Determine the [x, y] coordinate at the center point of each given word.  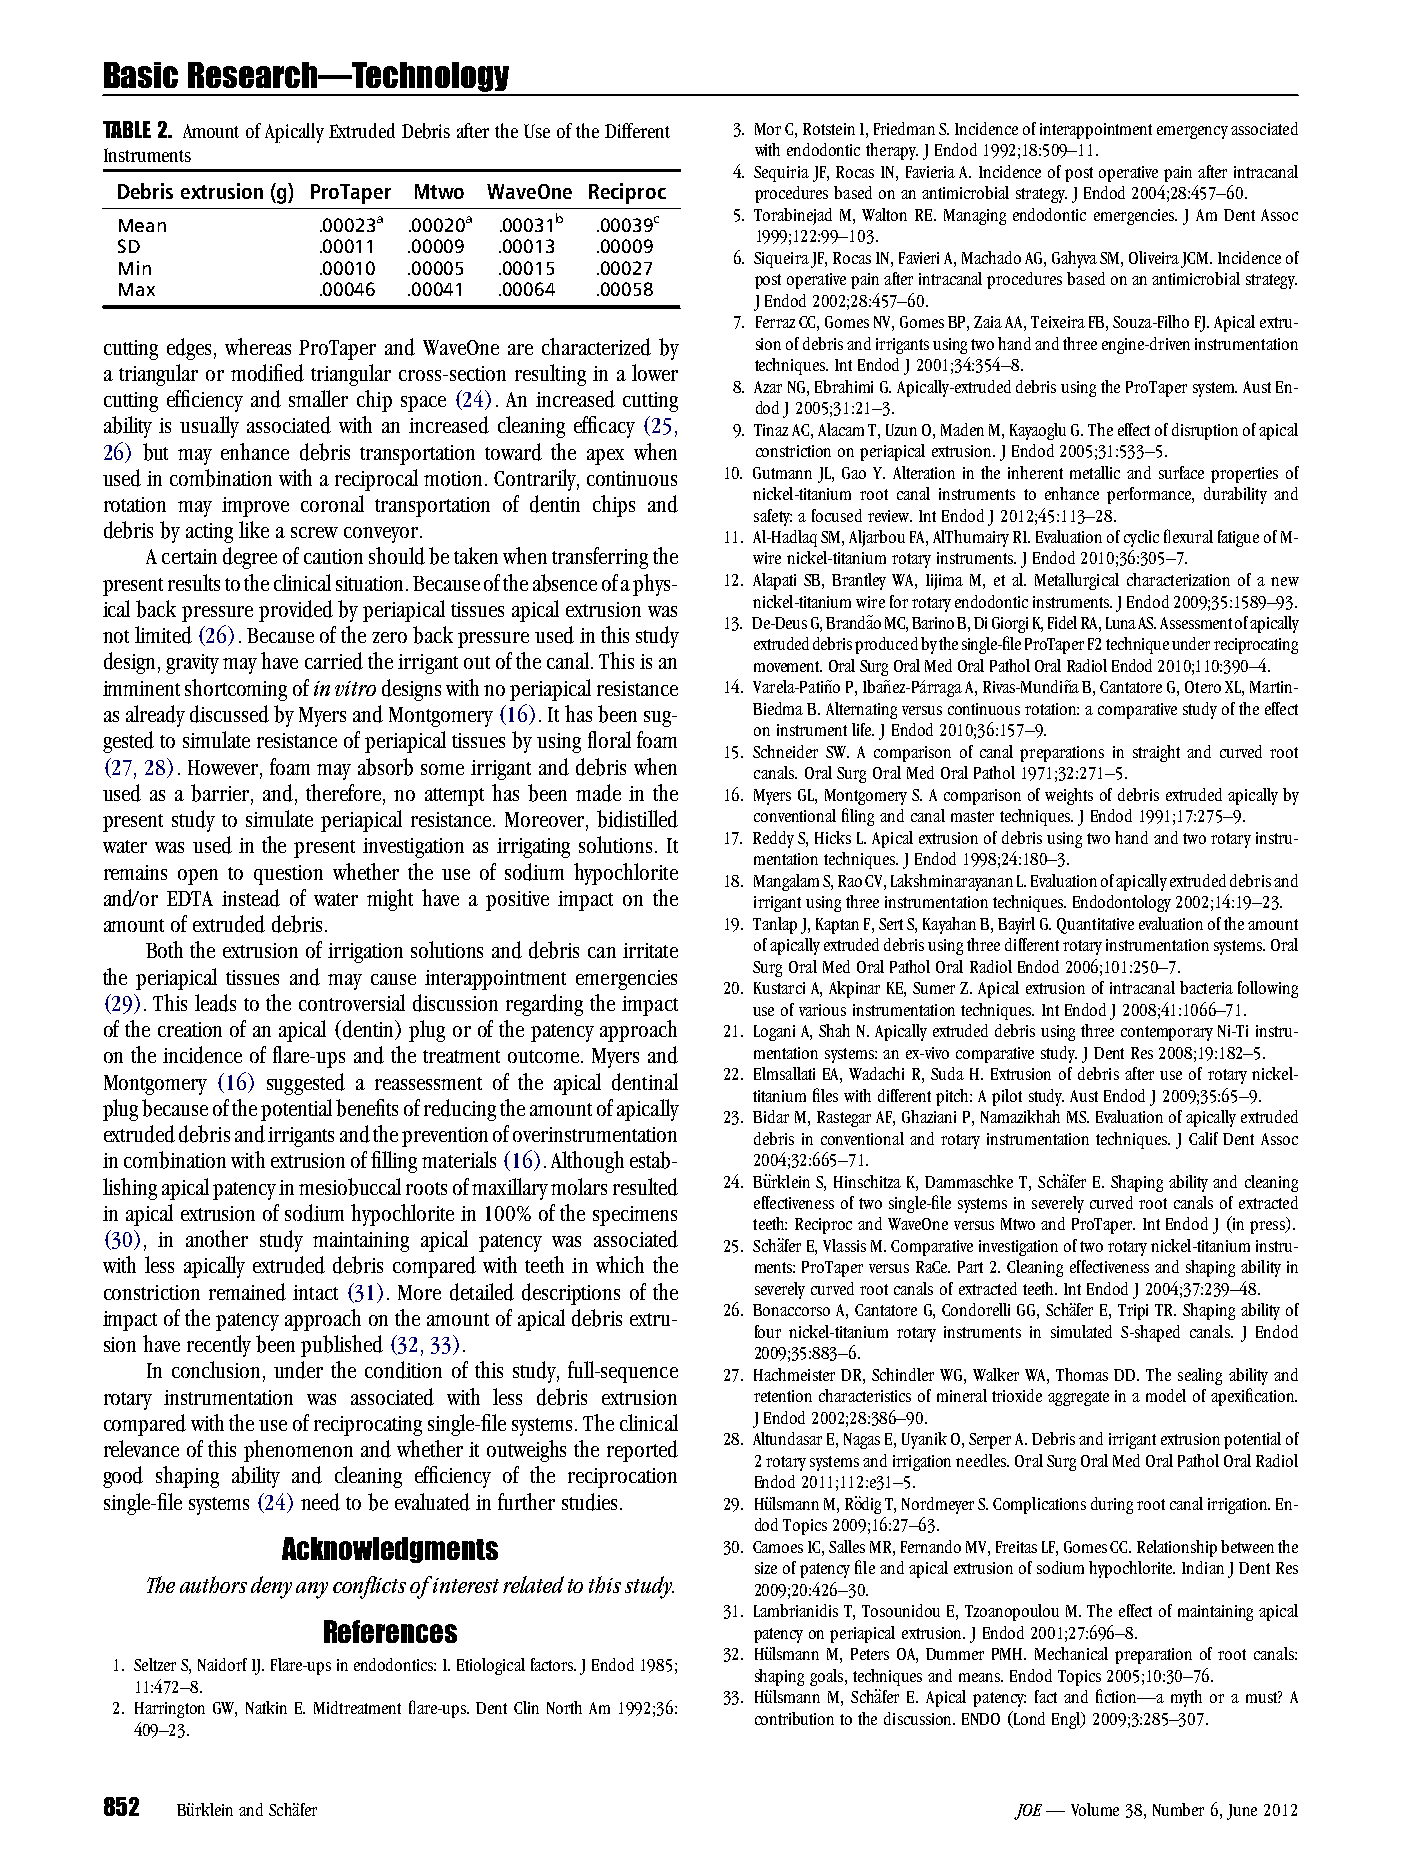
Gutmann [782, 473]
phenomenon [298, 1451]
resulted [645, 1187]
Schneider [785, 751]
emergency [1192, 132]
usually [209, 427]
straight [1156, 753]
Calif [1203, 1138]
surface [1181, 472]
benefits [367, 1108]
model [1166, 1395]
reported [642, 1451]
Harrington [170, 1710]
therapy [892, 151]
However [224, 767]
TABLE [127, 129]
